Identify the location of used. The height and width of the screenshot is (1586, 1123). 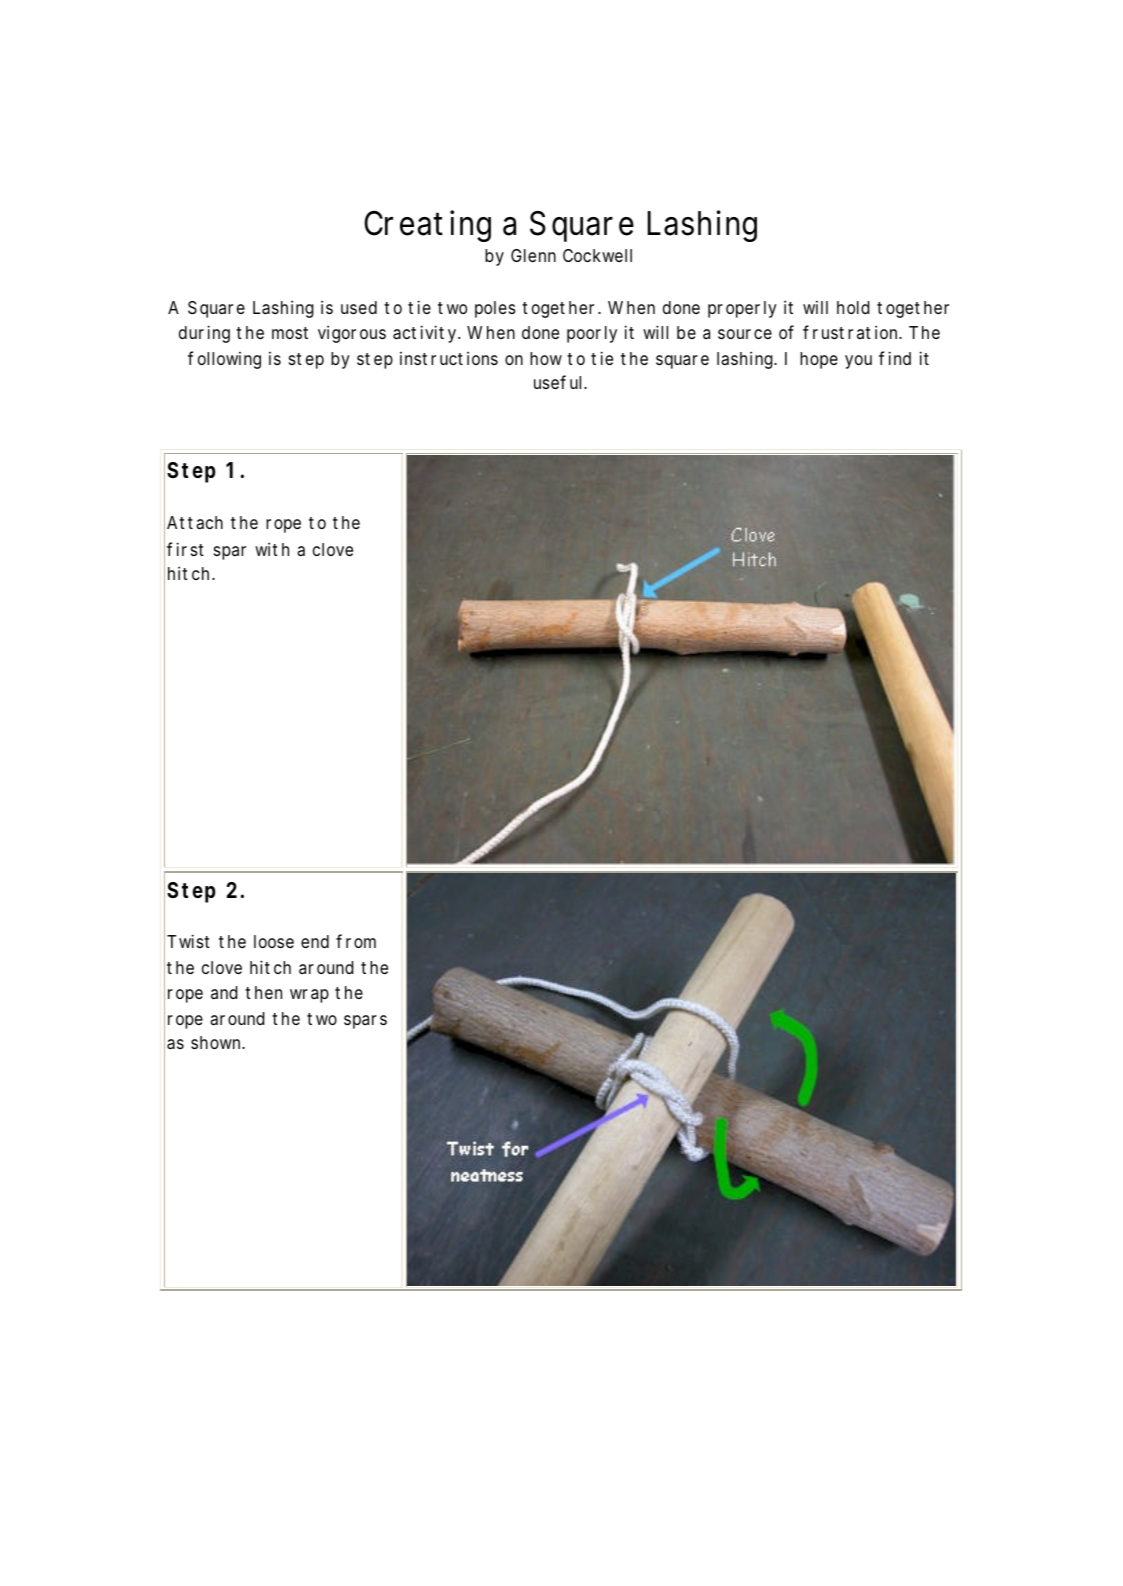
(359, 307).
